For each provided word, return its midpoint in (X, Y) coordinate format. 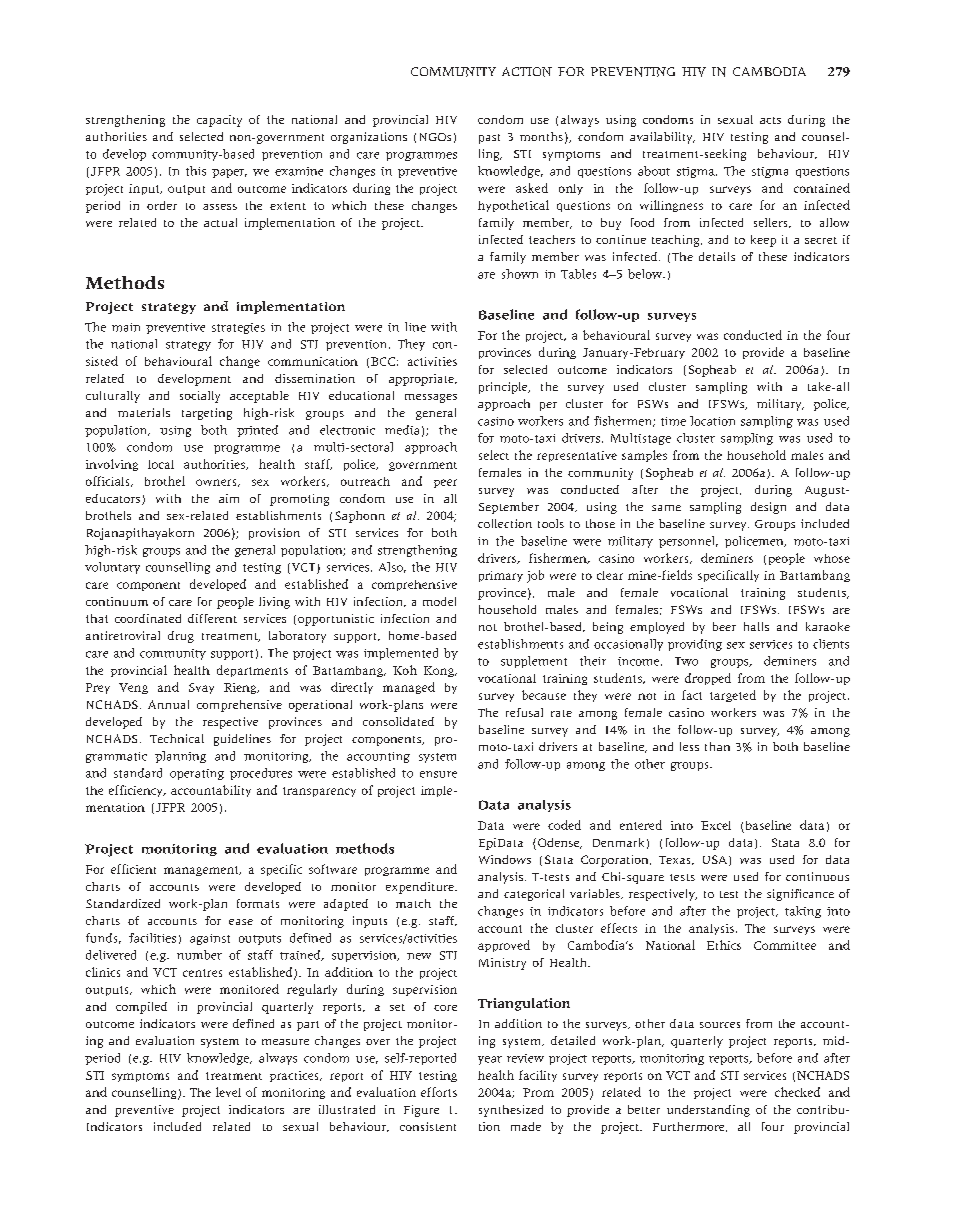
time (673, 421)
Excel (716, 825)
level (228, 1092)
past (489, 139)
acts (770, 120)
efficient (133, 869)
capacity (219, 121)
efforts (439, 1092)
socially (200, 397)
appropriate (422, 380)
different (212, 618)
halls (756, 626)
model (439, 601)
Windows (505, 859)
